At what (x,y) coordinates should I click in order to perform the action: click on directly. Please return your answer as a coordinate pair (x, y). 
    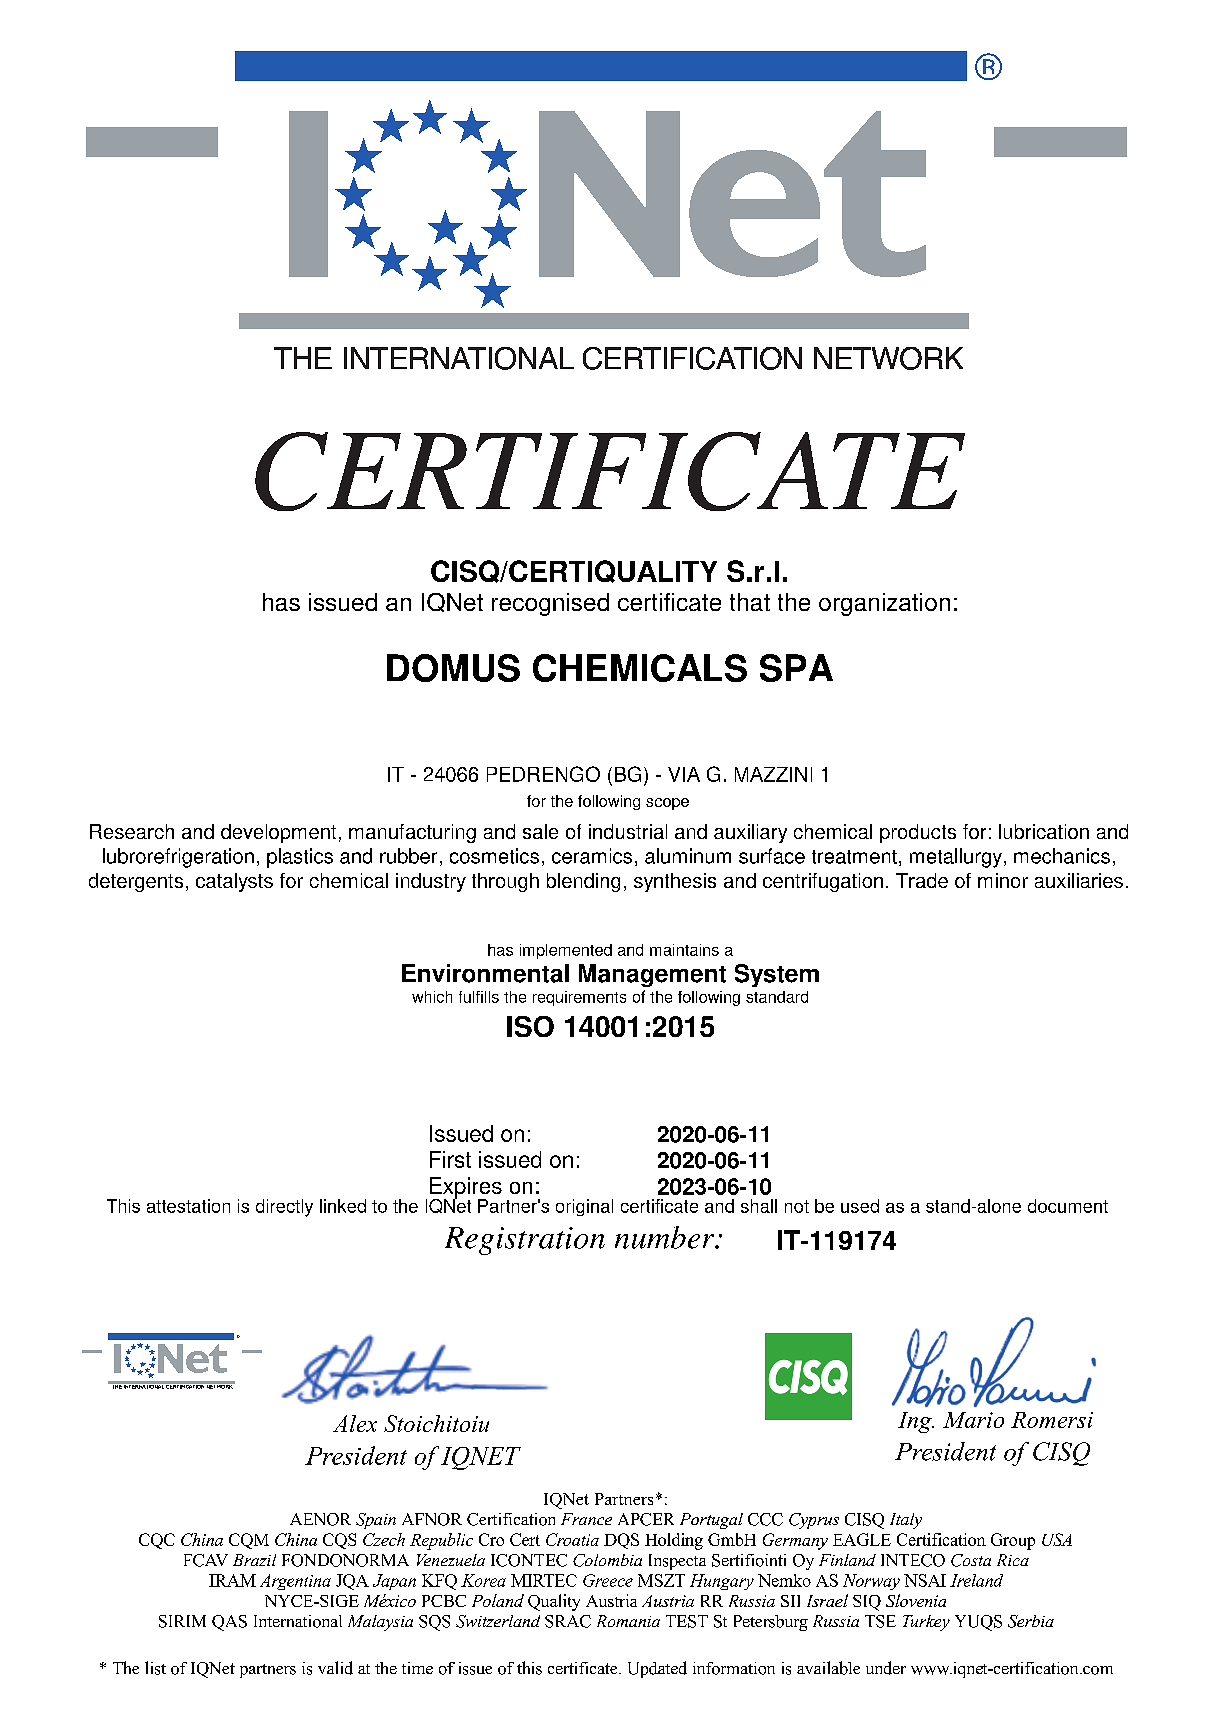
    Looking at the image, I should click on (284, 1208).
